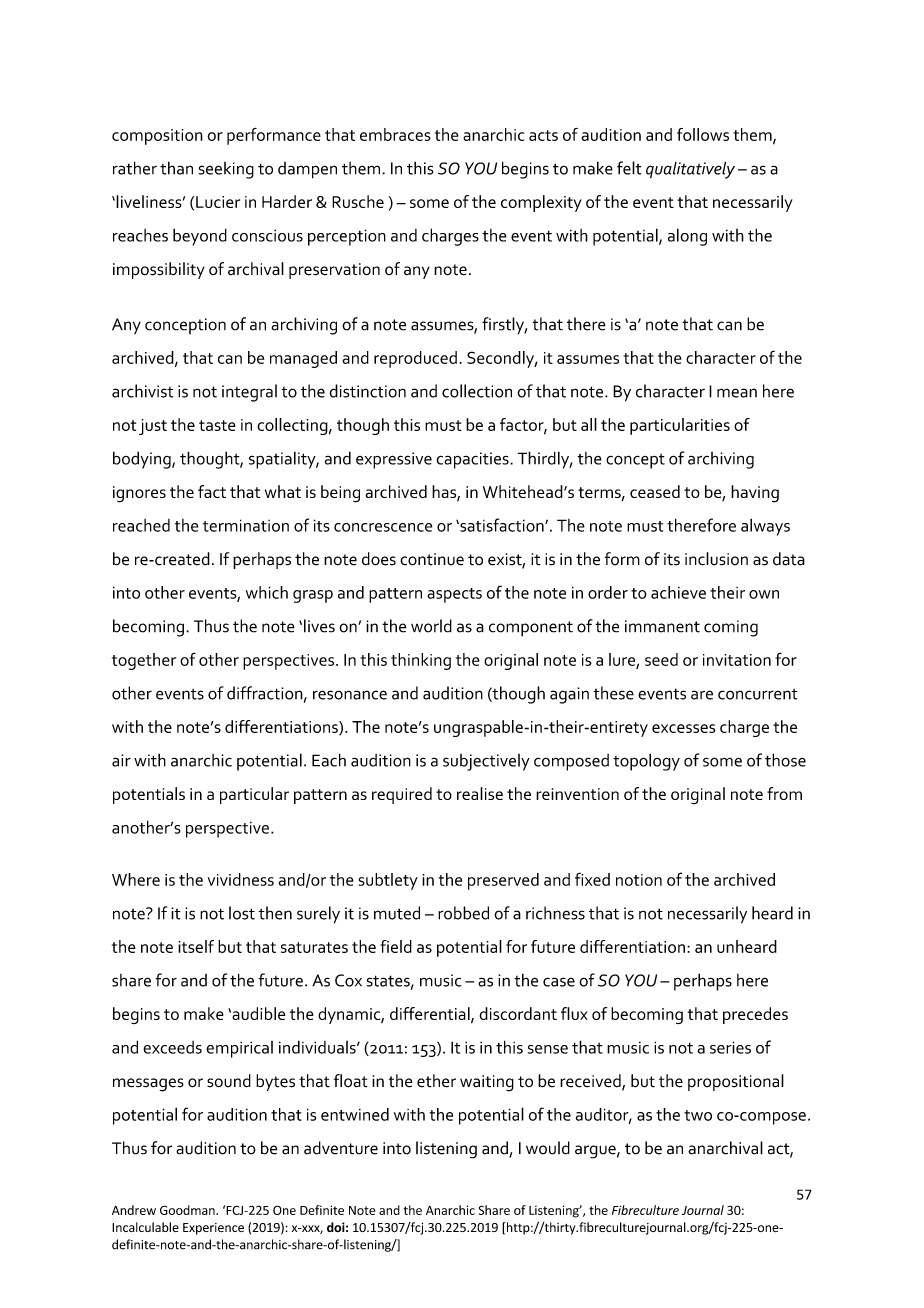 The height and width of the image is (1308, 924). Describe the element at coordinates (196, 946) in the image. I see `itself` at that location.
